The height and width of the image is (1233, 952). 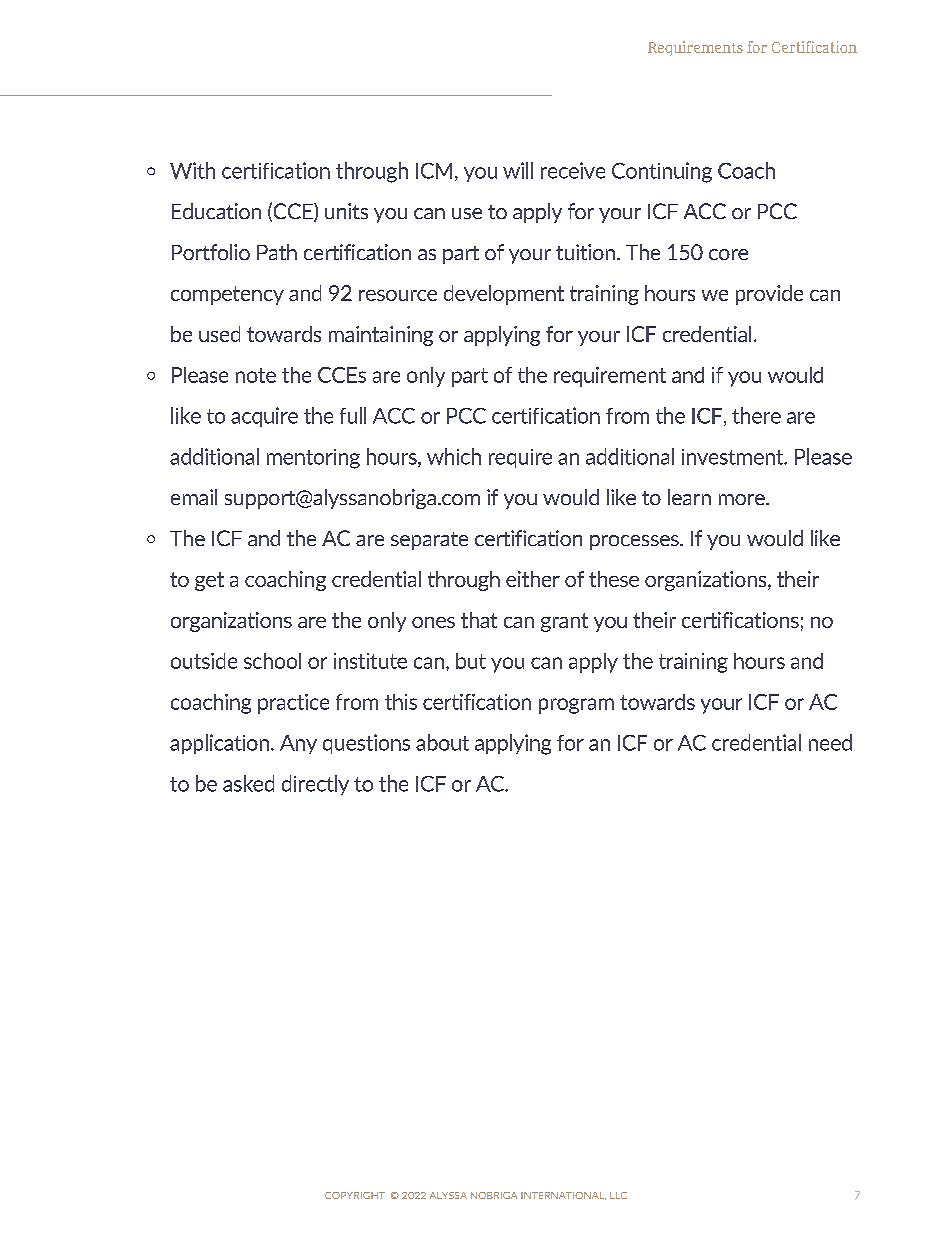 What do you see at coordinates (830, 742) in the image?
I see `need` at bounding box center [830, 742].
